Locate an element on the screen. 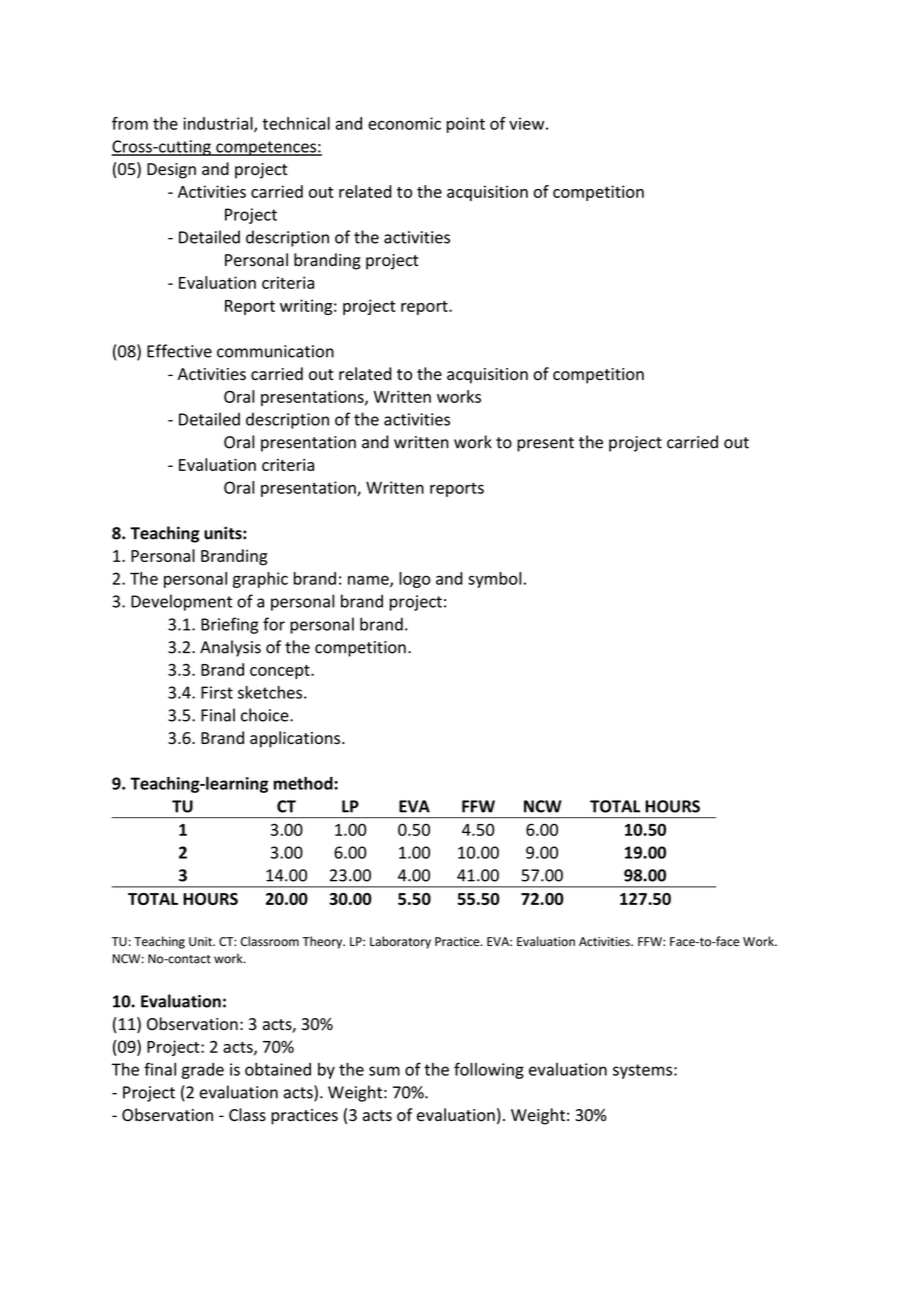  Development is located at coordinates (181, 602).
